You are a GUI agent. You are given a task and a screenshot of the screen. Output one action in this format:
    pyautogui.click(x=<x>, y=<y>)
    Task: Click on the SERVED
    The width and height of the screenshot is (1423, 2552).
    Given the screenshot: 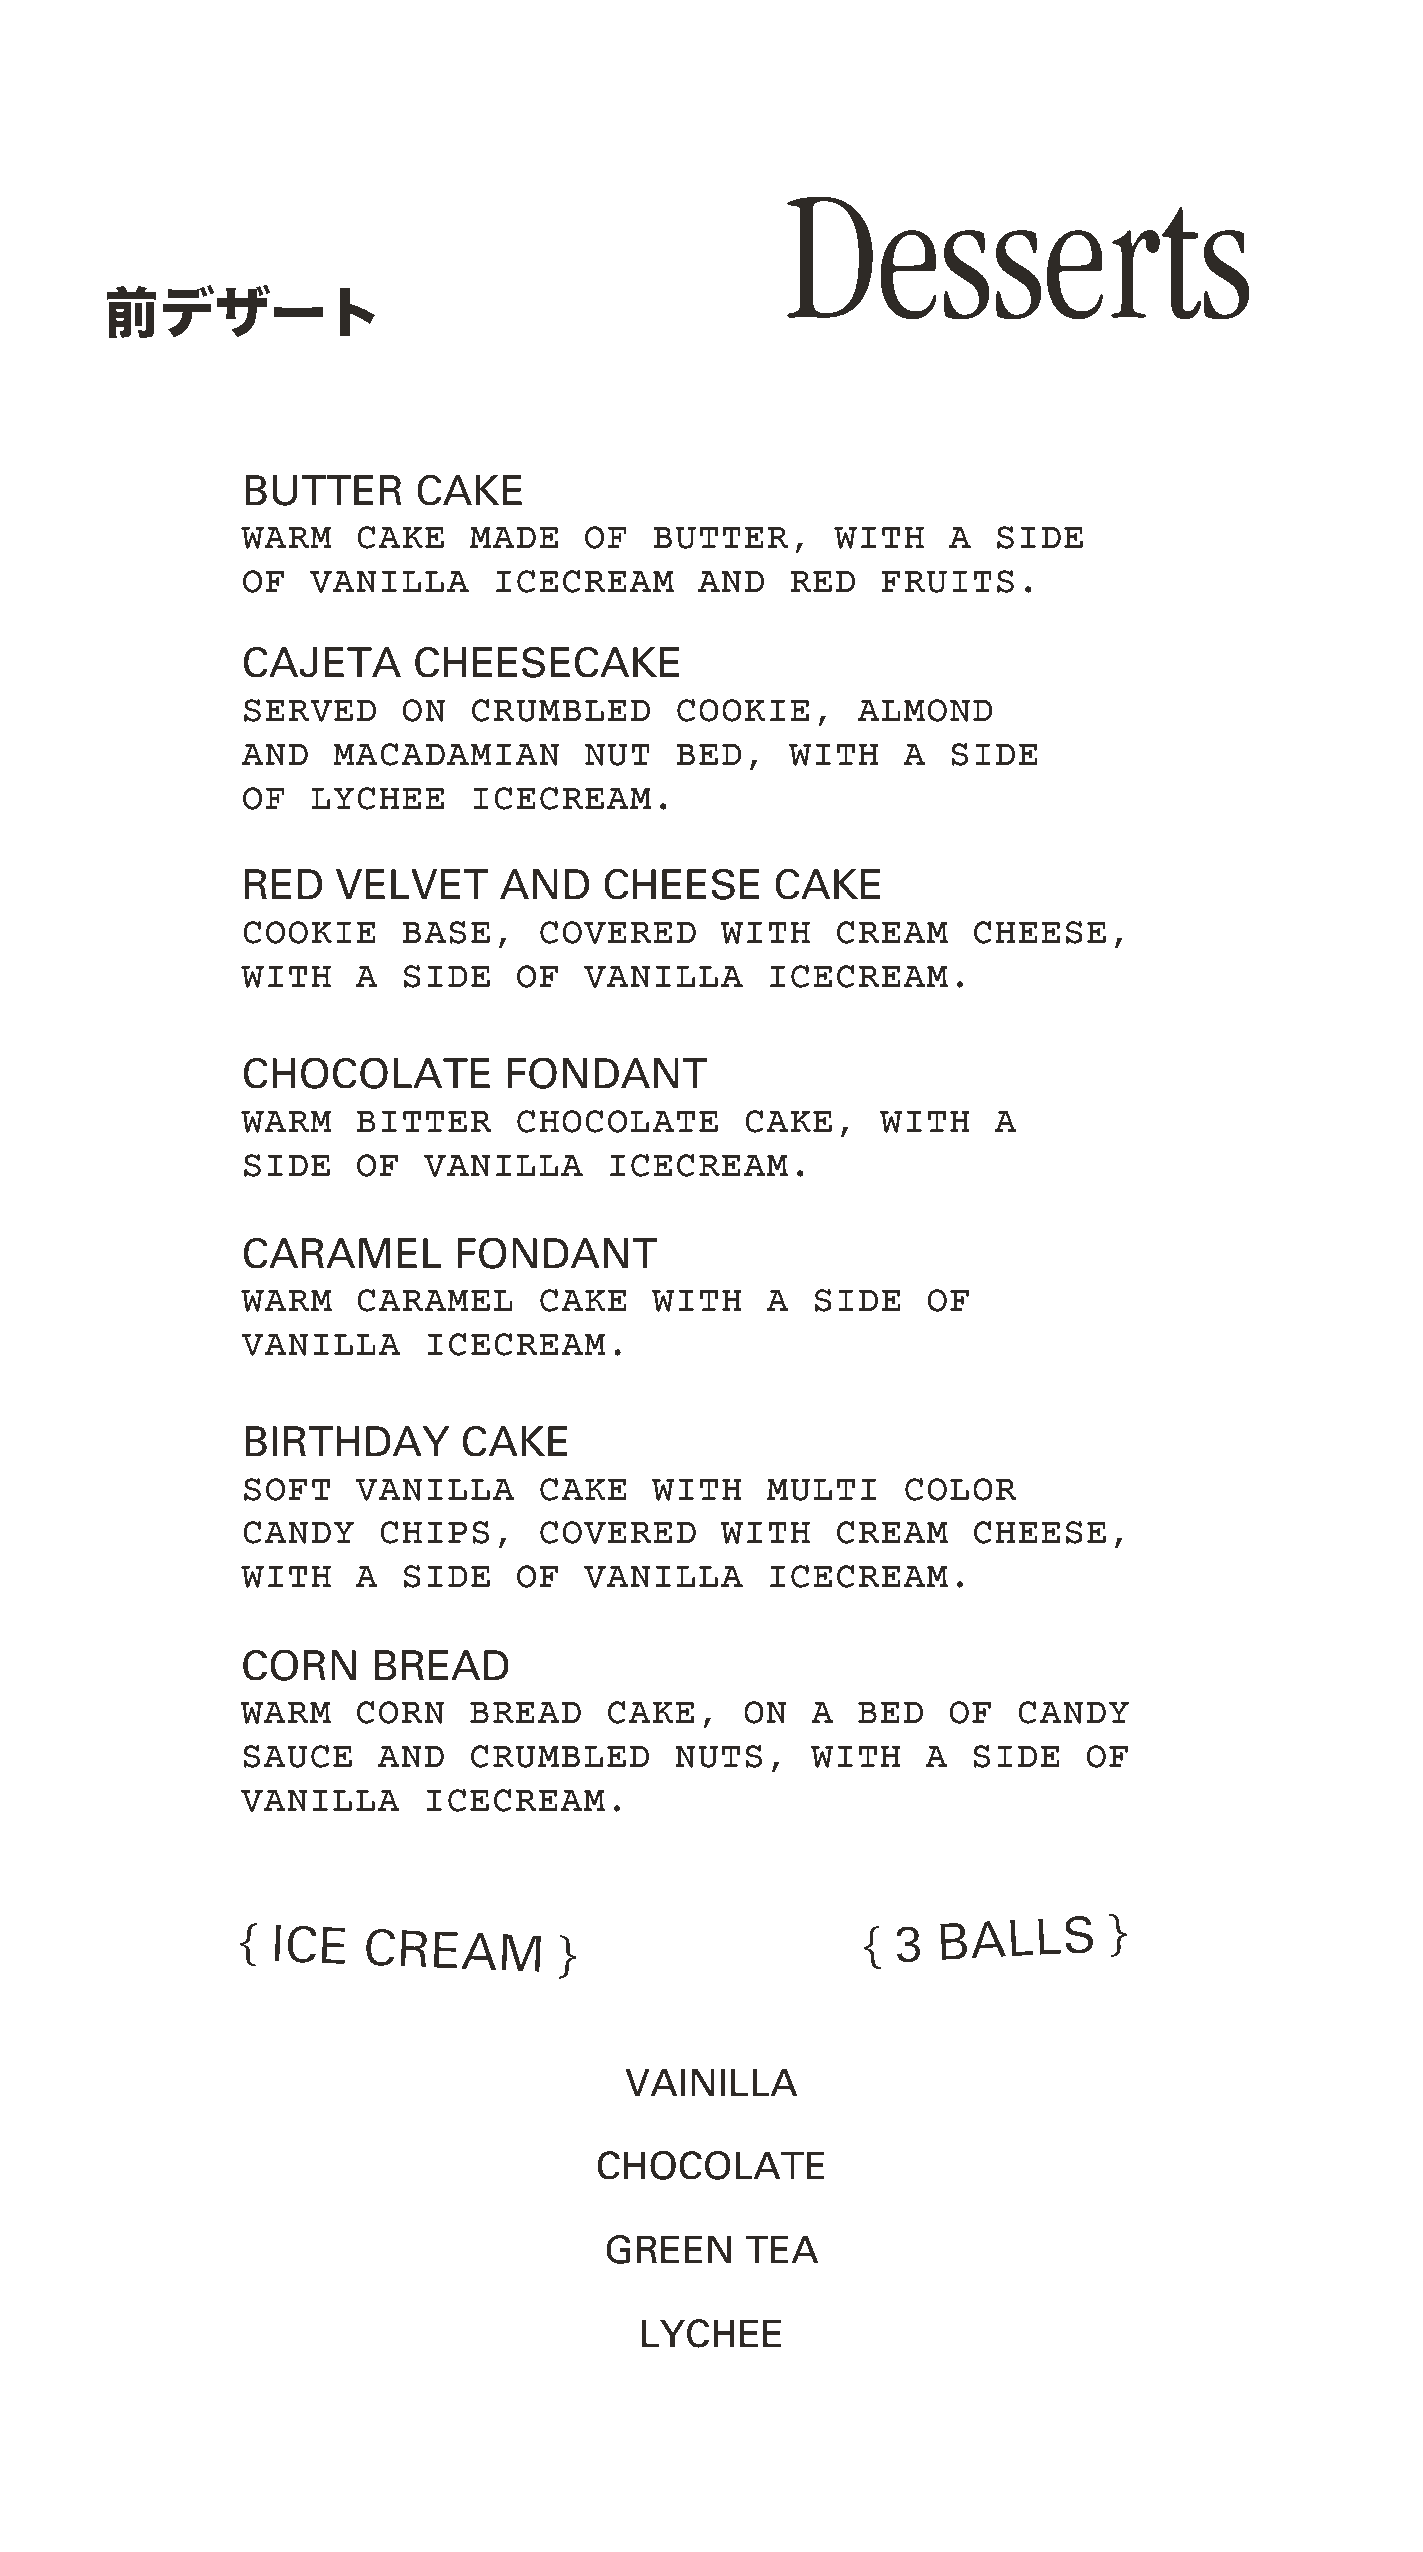 What is the action you would take?
    pyautogui.click(x=310, y=710)
